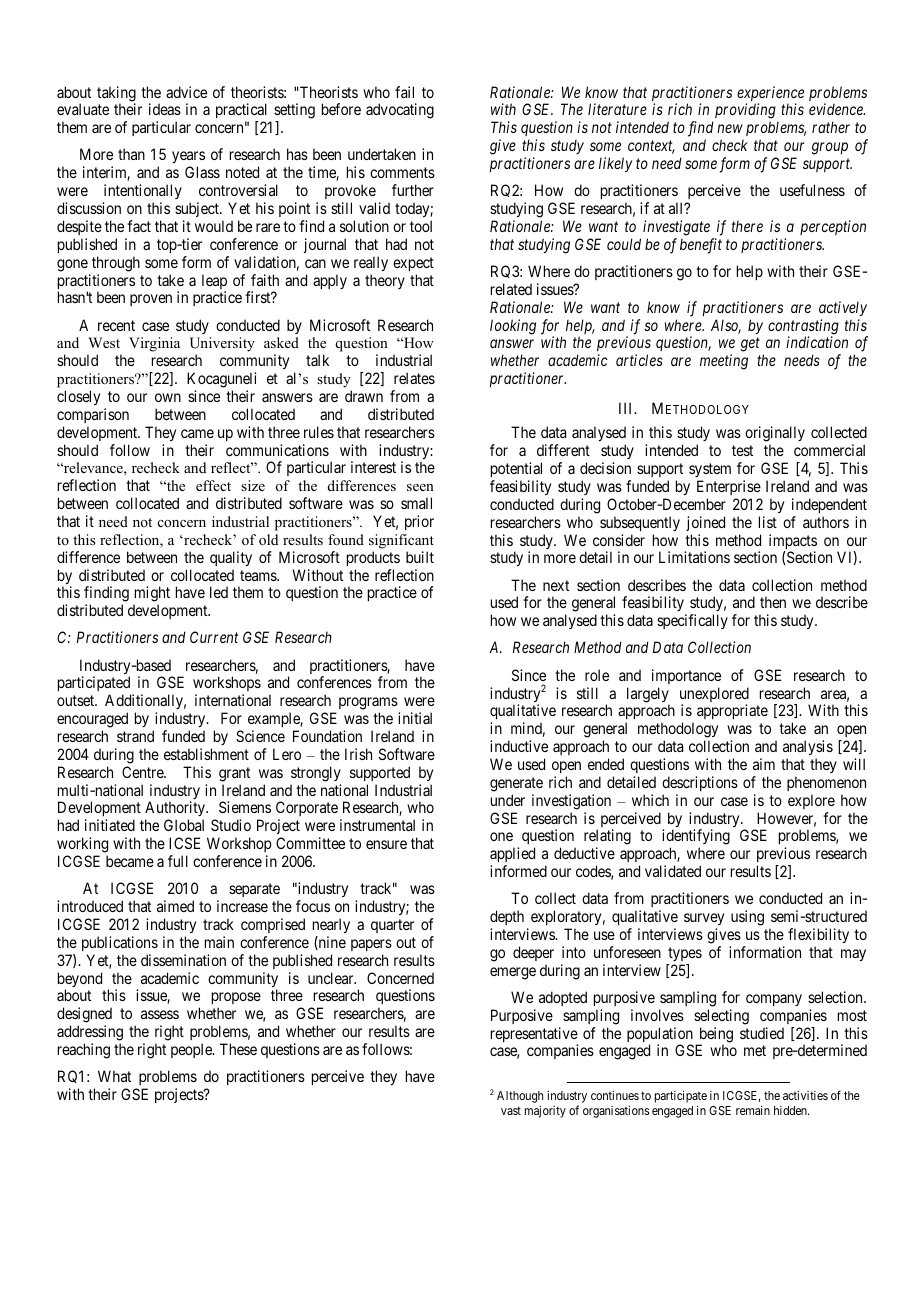 This page has height=1307, width=924. Describe the element at coordinates (400, 111) in the page. I see `advocating` at that location.
